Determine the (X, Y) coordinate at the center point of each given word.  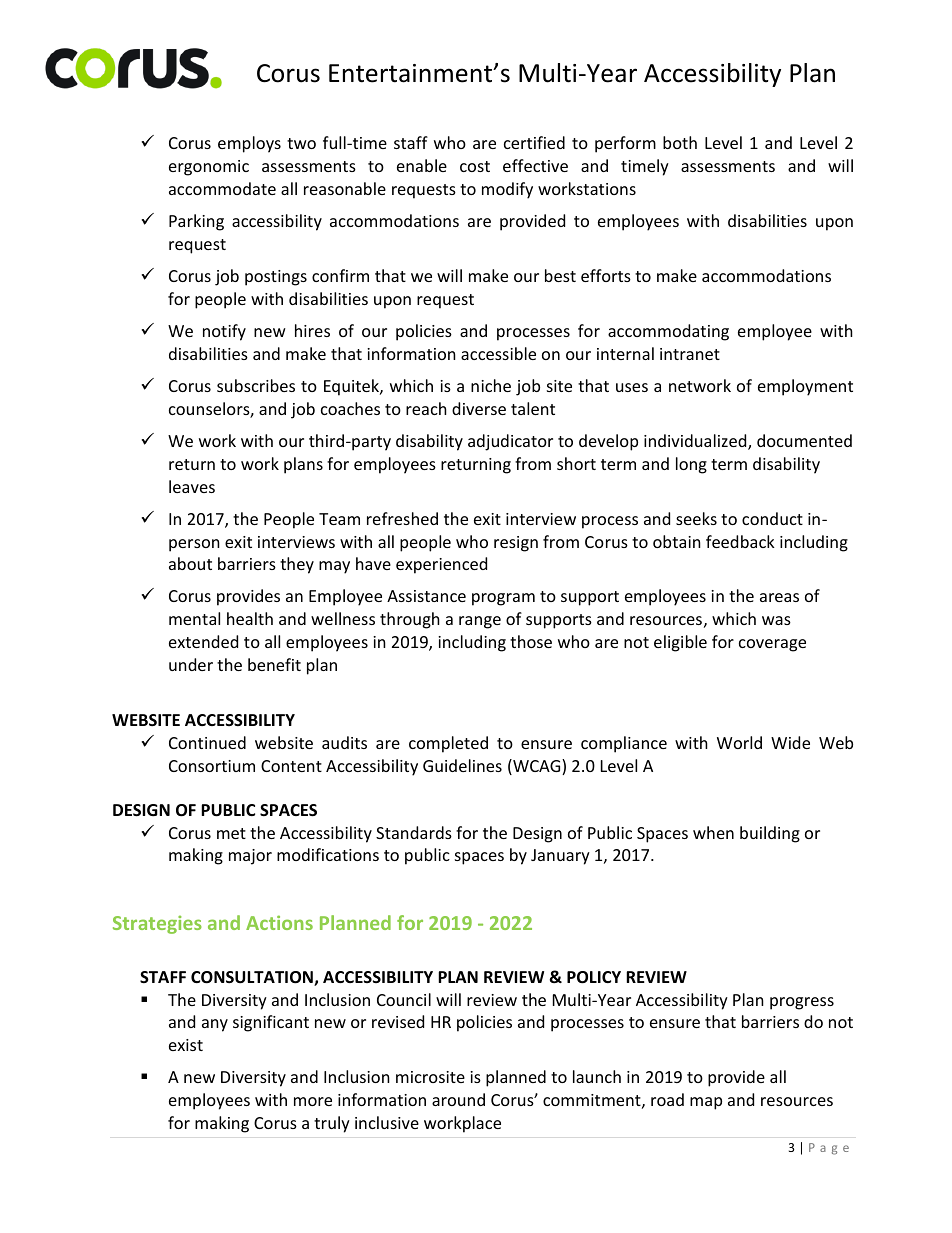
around (458, 1099)
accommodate (222, 188)
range (480, 622)
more (313, 1101)
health (250, 618)
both (680, 142)
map (706, 1103)
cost (475, 166)
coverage (772, 645)
